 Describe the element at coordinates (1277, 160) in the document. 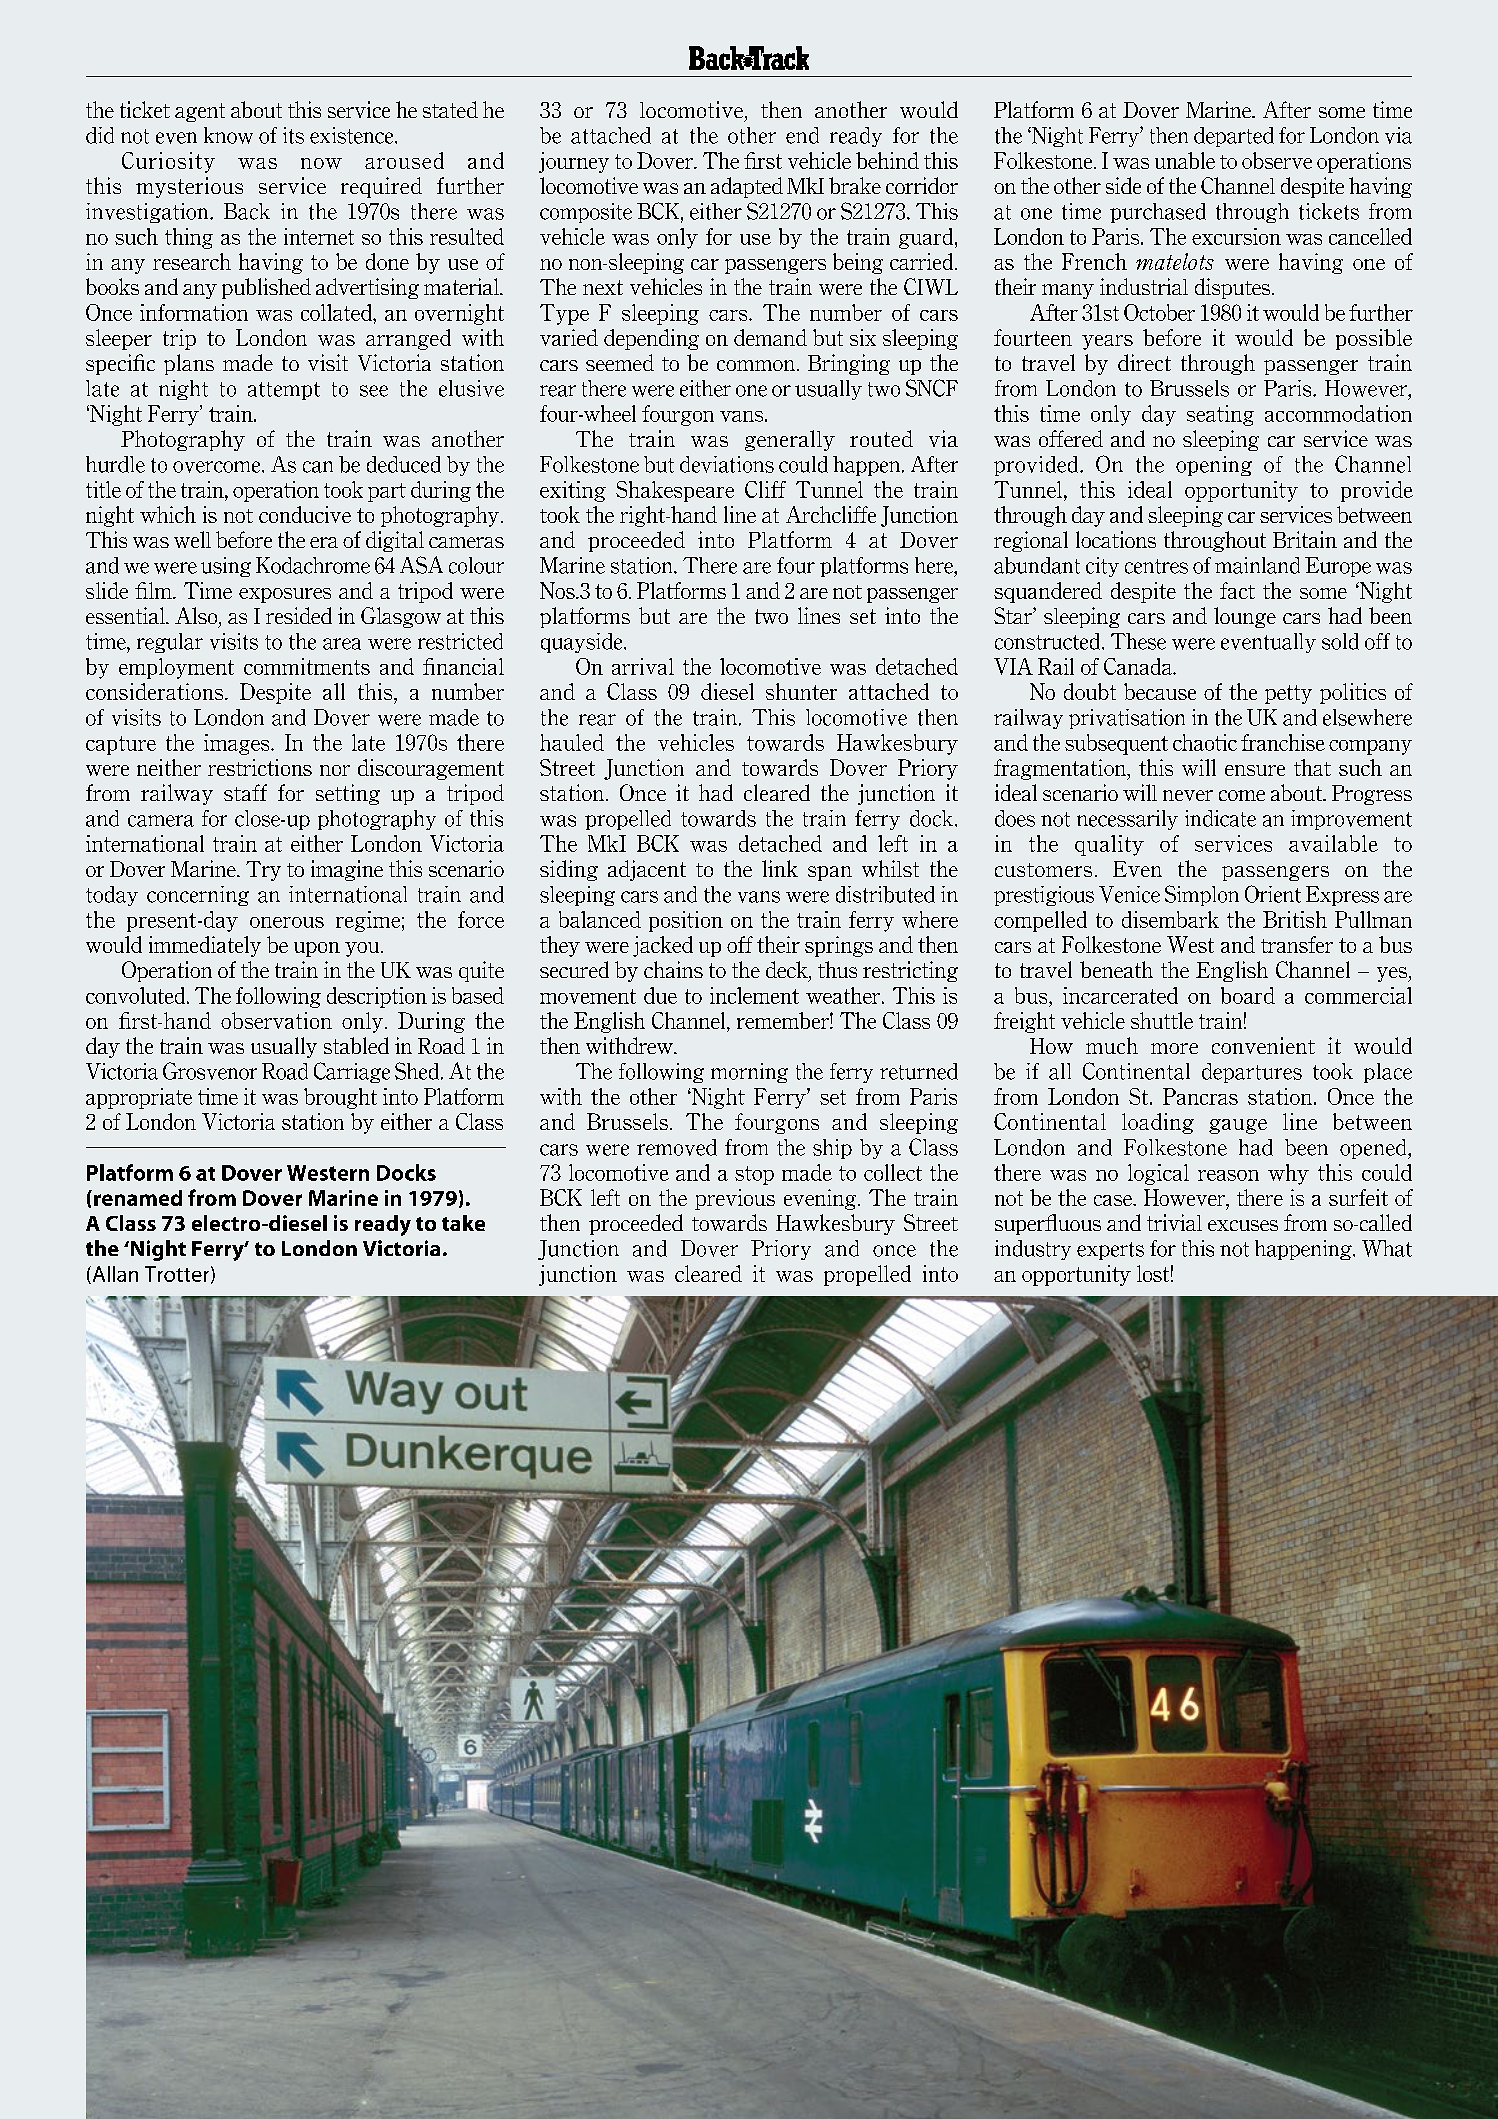

I see `observe` at that location.
